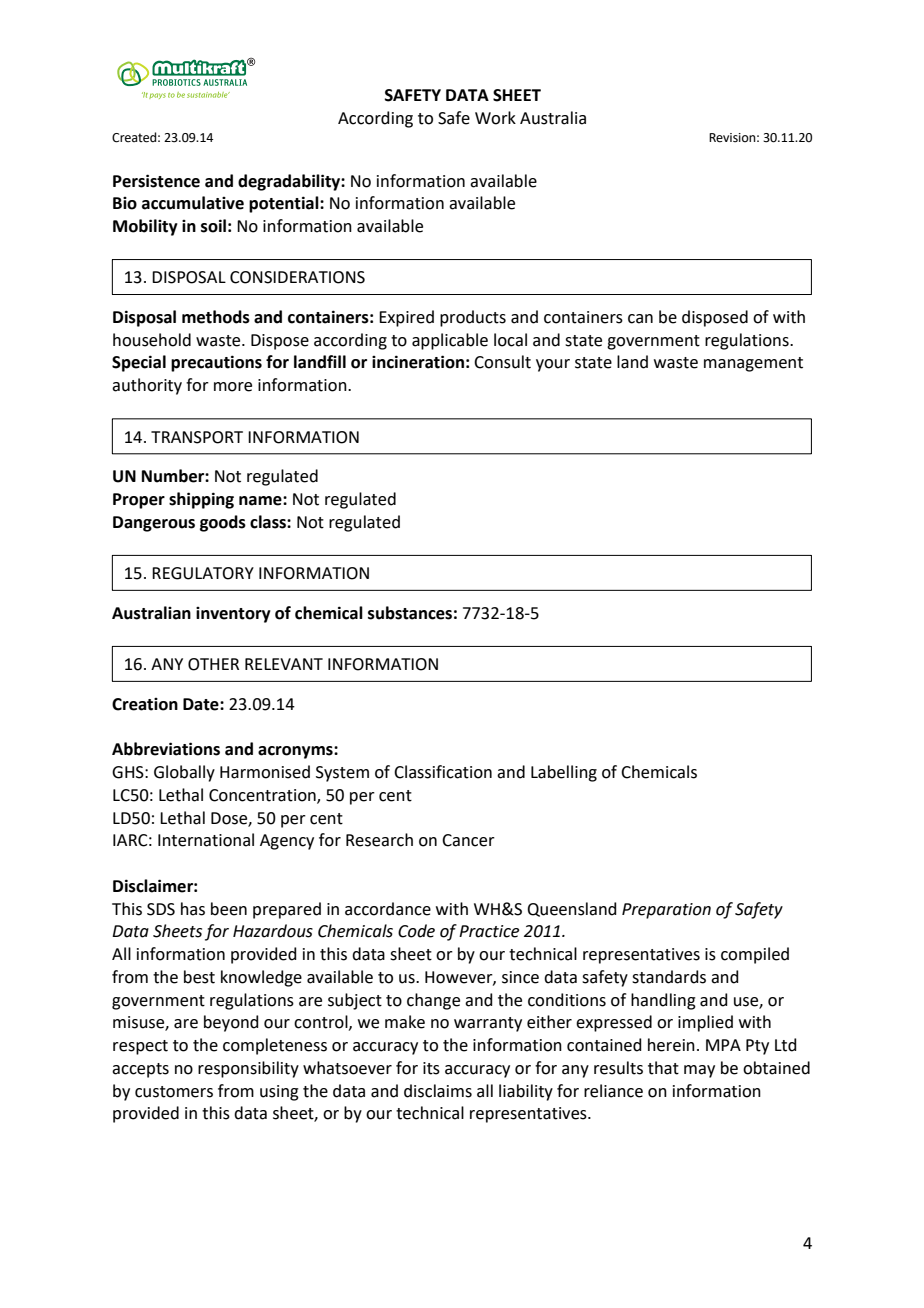 This screenshot has height=1308, width=924. Describe the element at coordinates (248, 1069) in the screenshot. I see `responsibility` at that location.
